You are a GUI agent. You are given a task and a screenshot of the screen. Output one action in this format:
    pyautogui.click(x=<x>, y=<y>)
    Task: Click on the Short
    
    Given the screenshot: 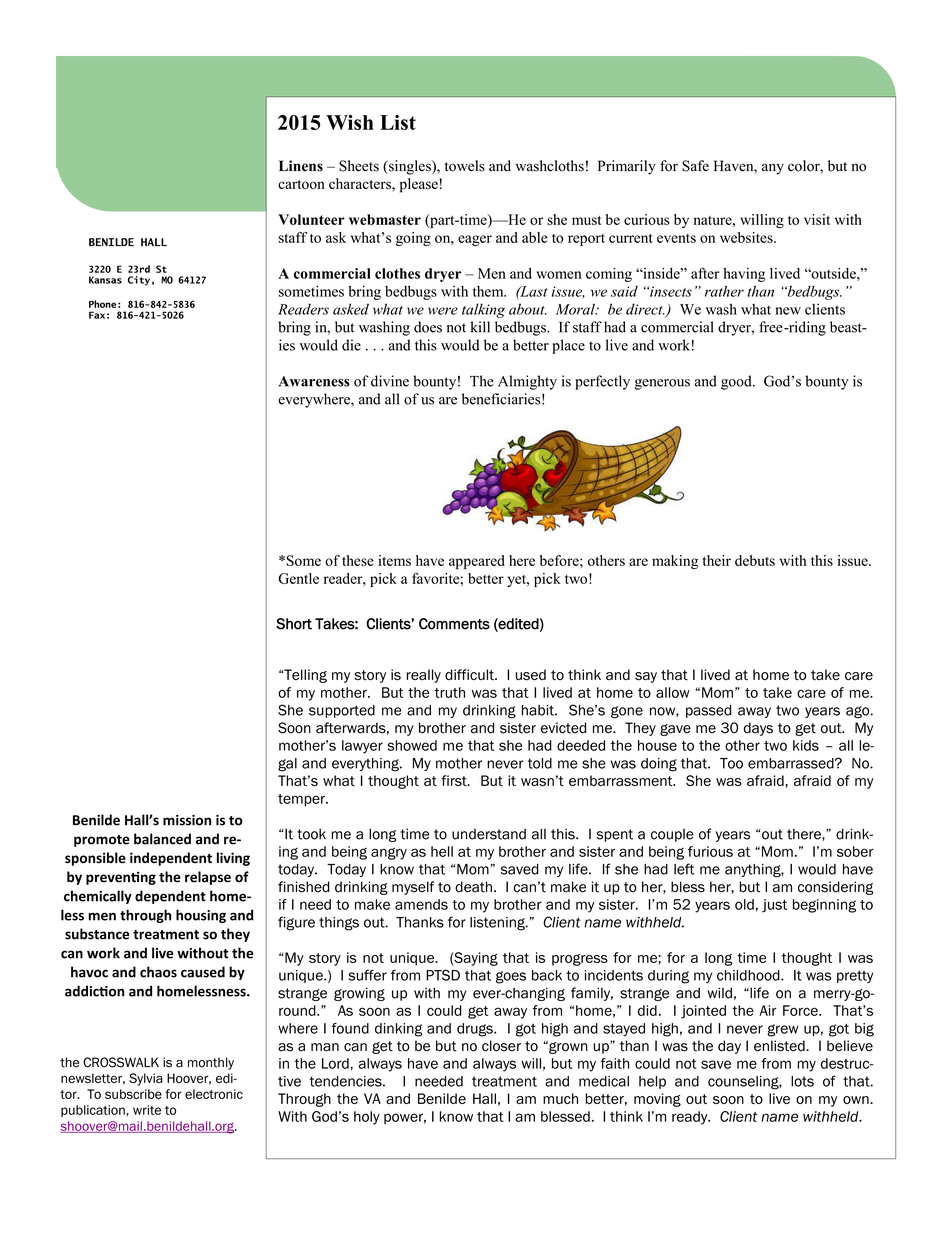 What is the action you would take?
    pyautogui.click(x=294, y=624)
